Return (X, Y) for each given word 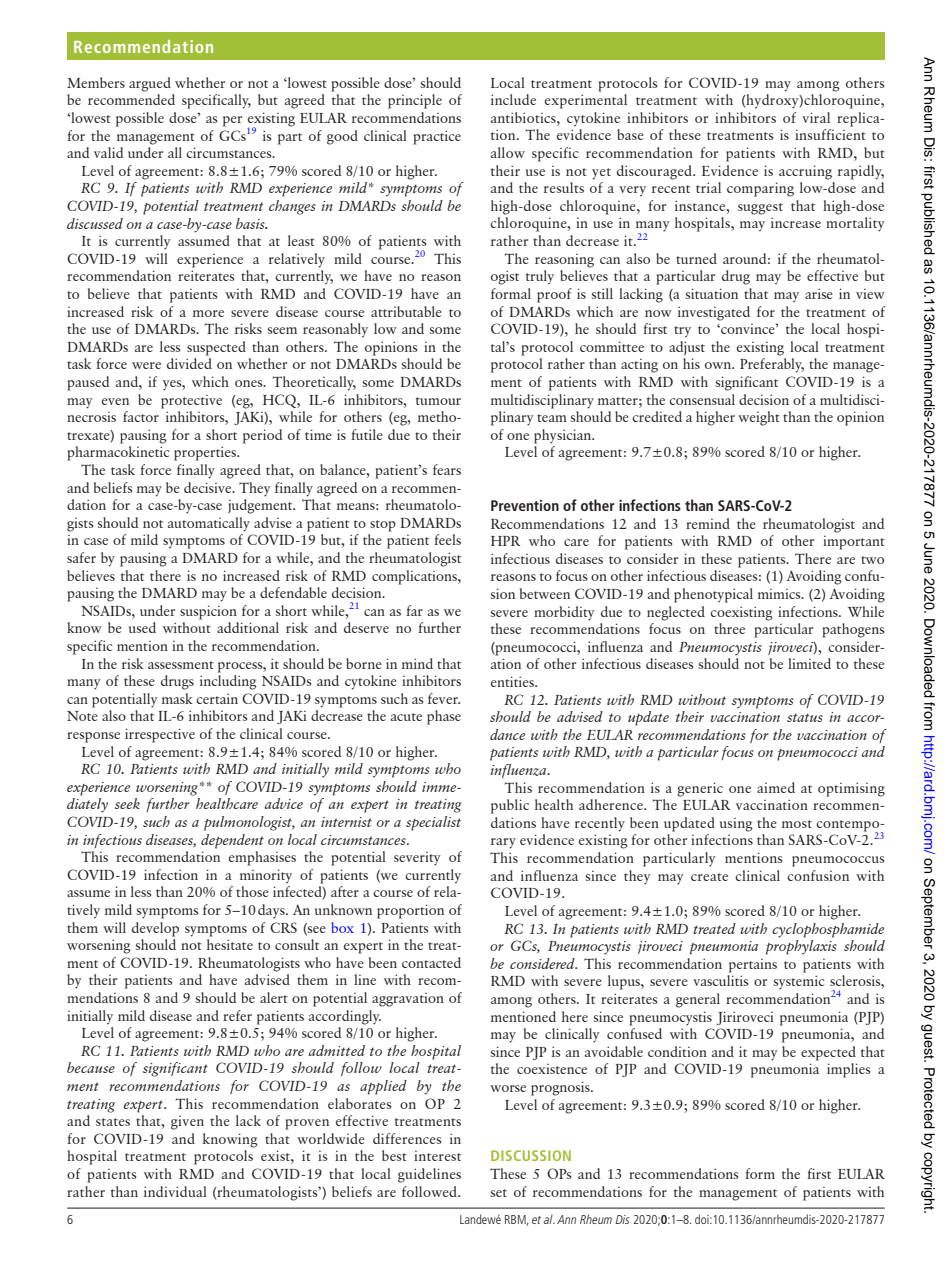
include (513, 99)
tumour (438, 401)
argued (150, 84)
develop (155, 929)
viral (816, 117)
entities (514, 681)
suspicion (208, 612)
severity (417, 859)
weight (759, 418)
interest (437, 1156)
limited (809, 663)
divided (189, 363)
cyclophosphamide (828, 930)
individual (175, 1191)
